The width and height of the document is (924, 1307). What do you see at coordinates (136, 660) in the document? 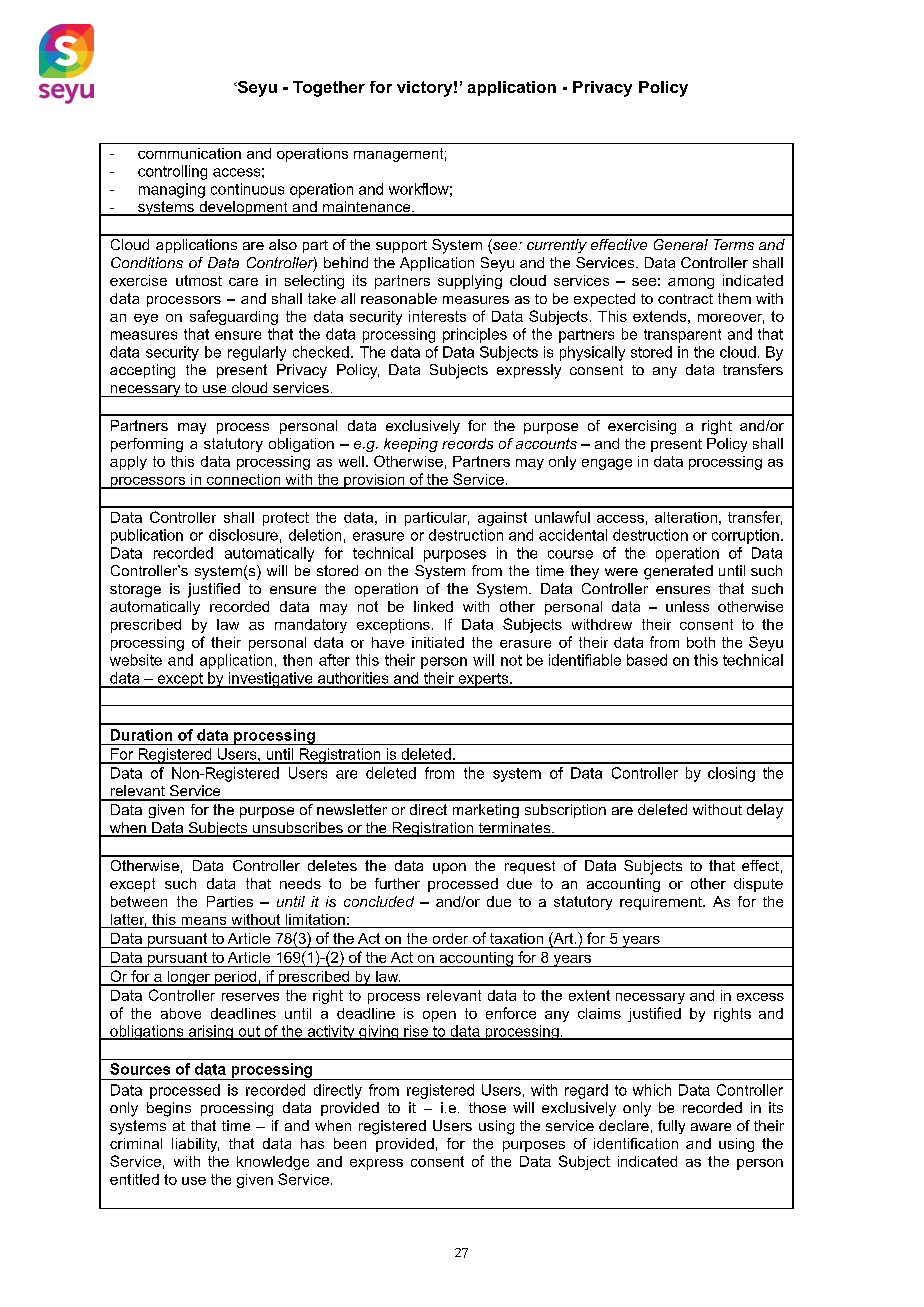
I see `website` at bounding box center [136, 660].
